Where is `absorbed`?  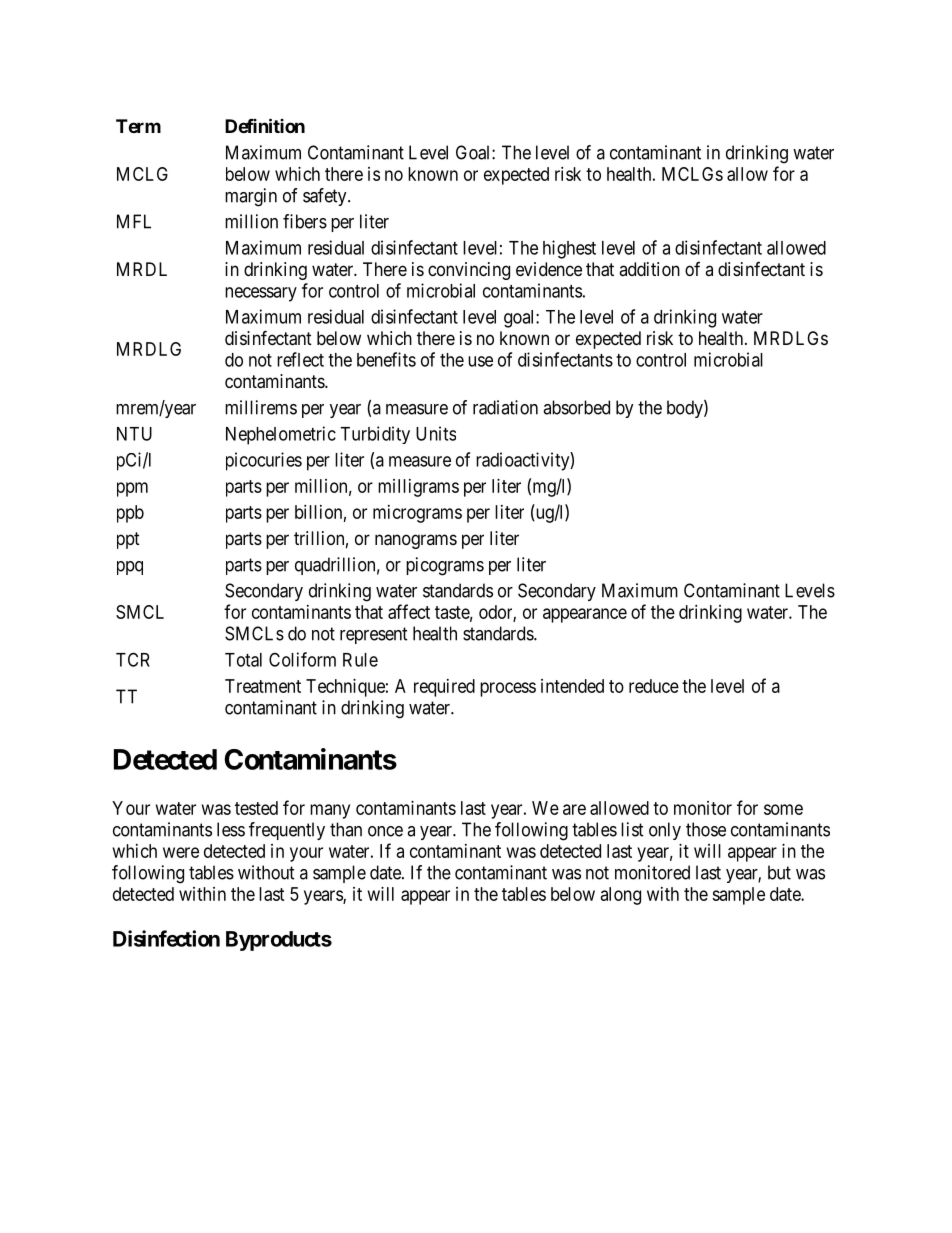
absorbed is located at coordinates (576, 407).
